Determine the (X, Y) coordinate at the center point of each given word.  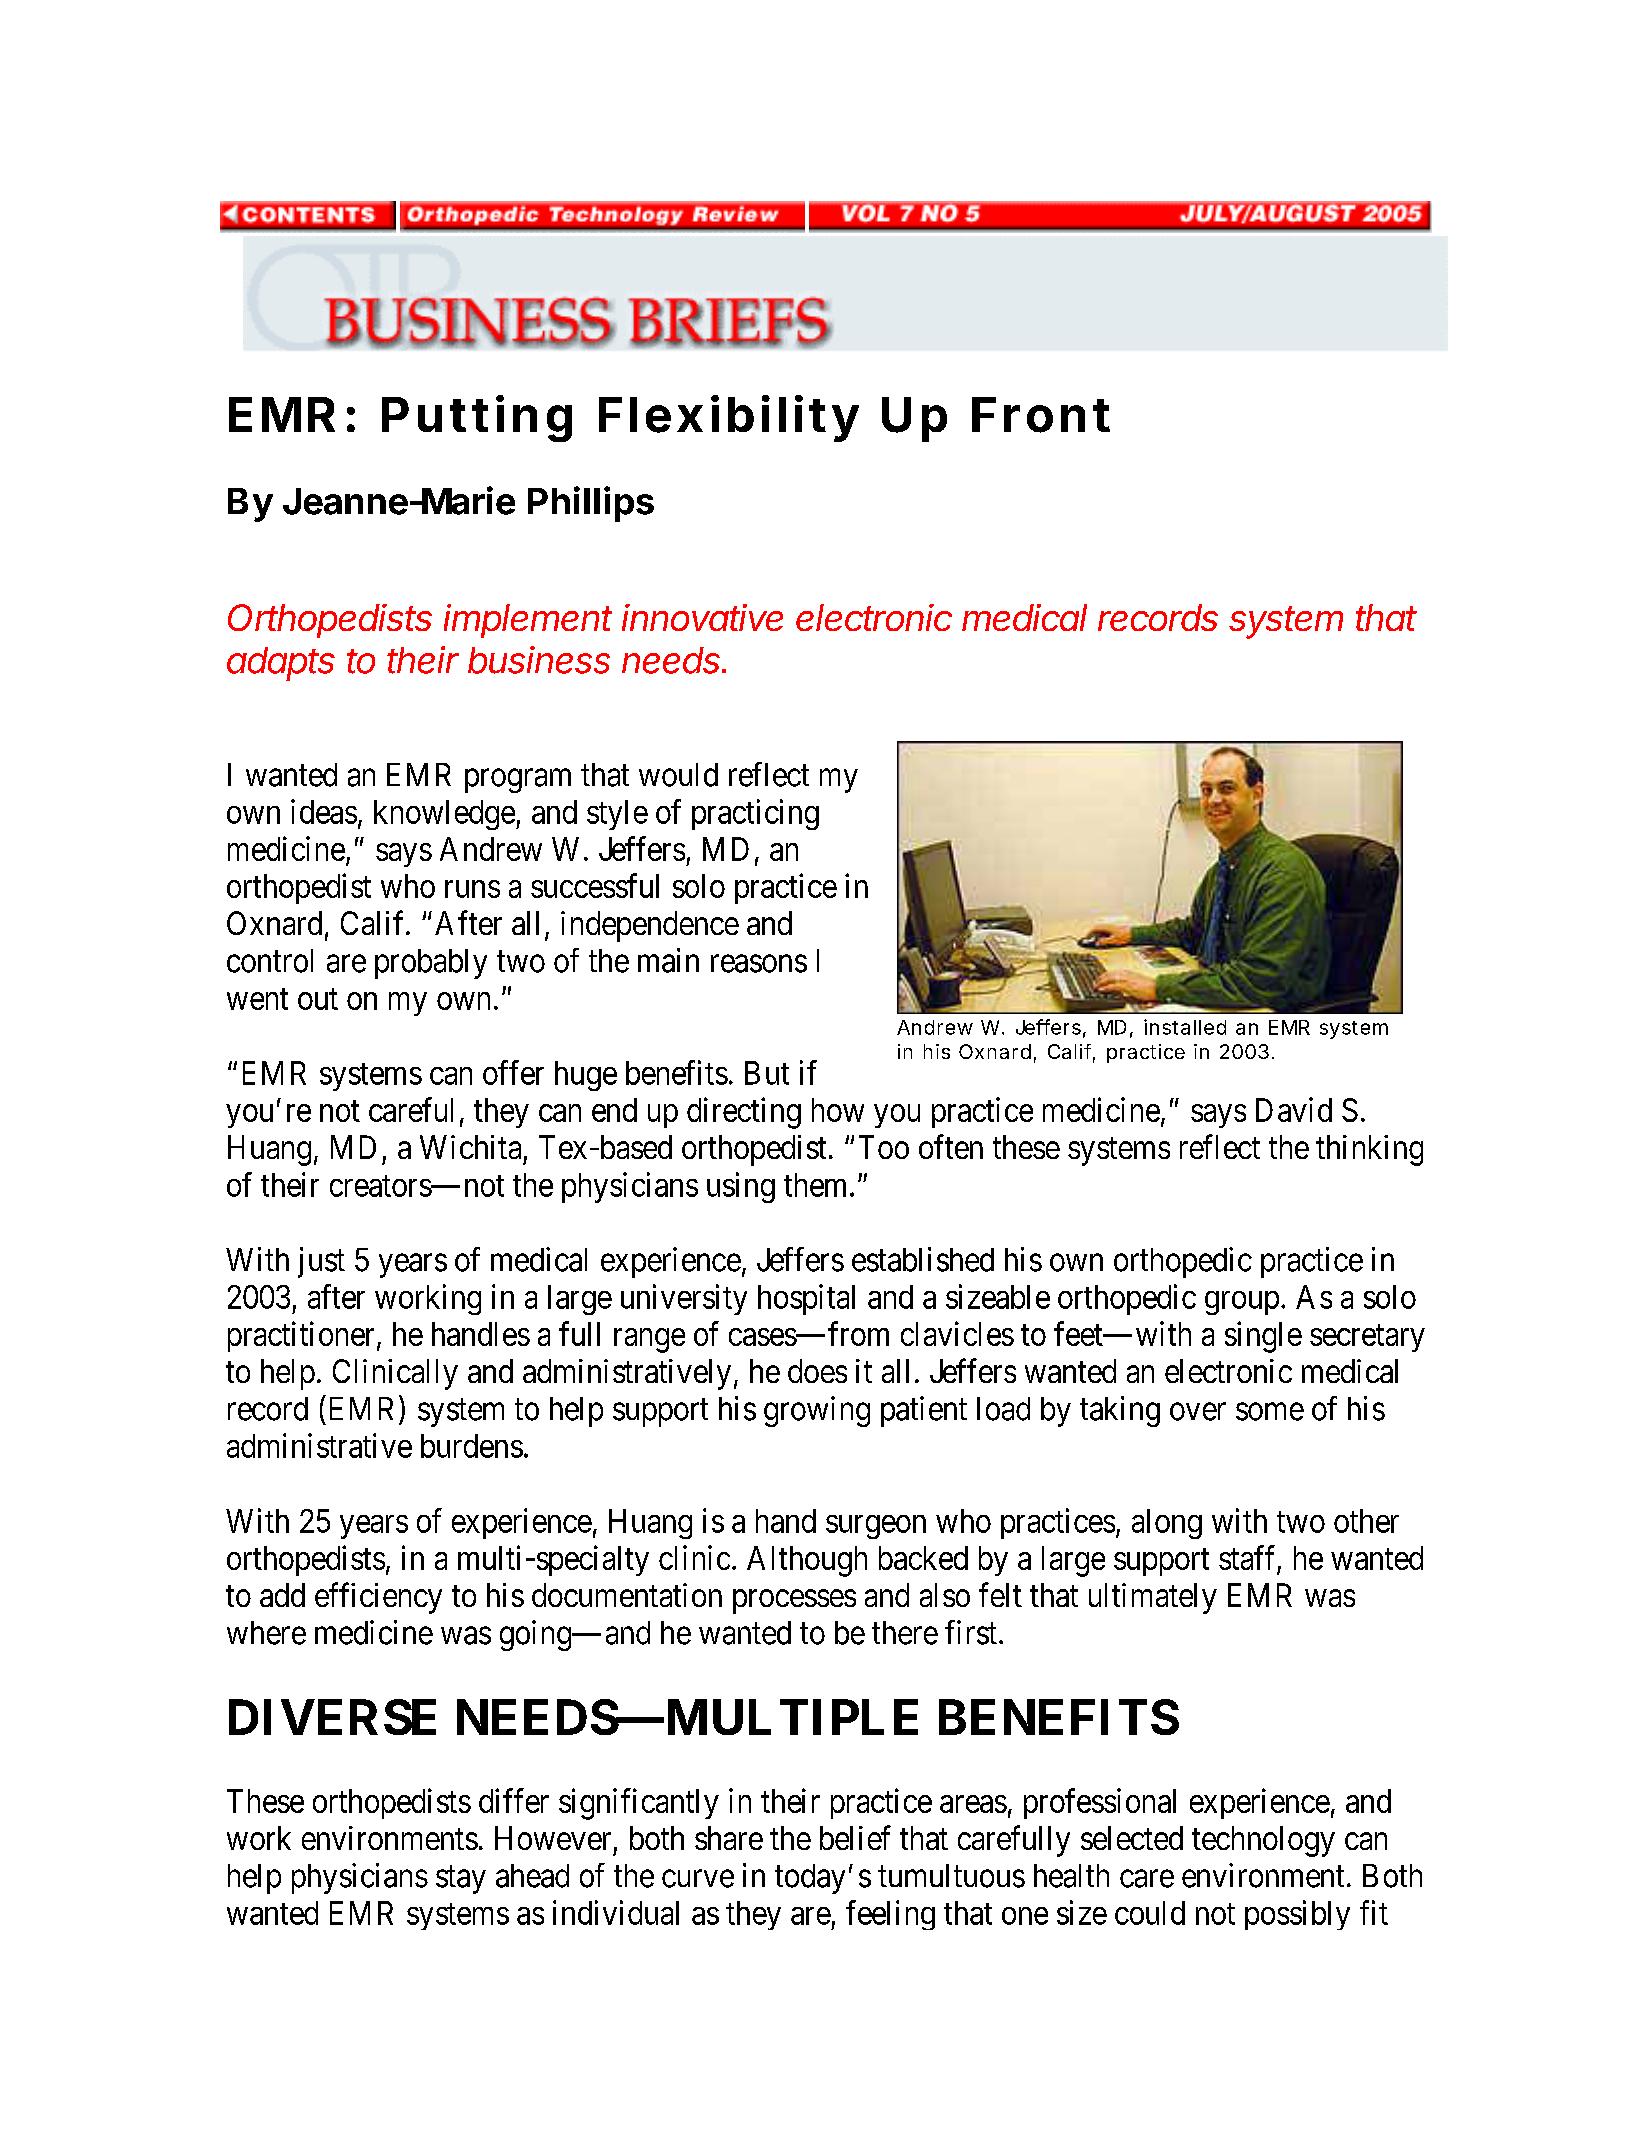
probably (431, 964)
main (668, 960)
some (1270, 1412)
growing (817, 1411)
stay (461, 1880)
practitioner (301, 1336)
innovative (702, 617)
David (1294, 1109)
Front (1041, 415)
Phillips (591, 504)
